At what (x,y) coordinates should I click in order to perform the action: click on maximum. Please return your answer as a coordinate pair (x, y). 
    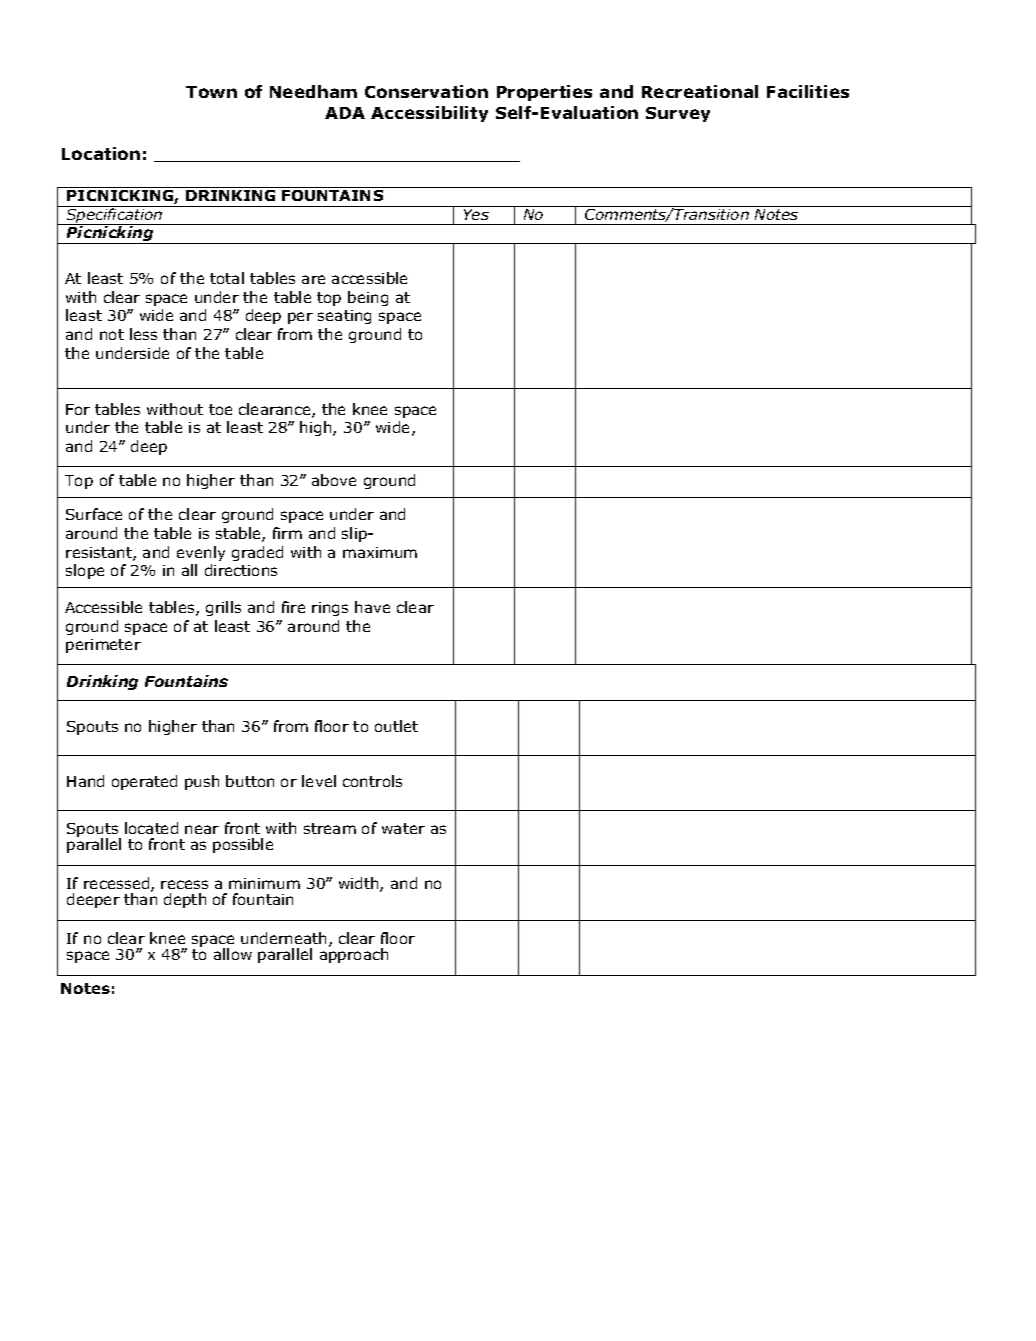
    Looking at the image, I should click on (380, 552).
